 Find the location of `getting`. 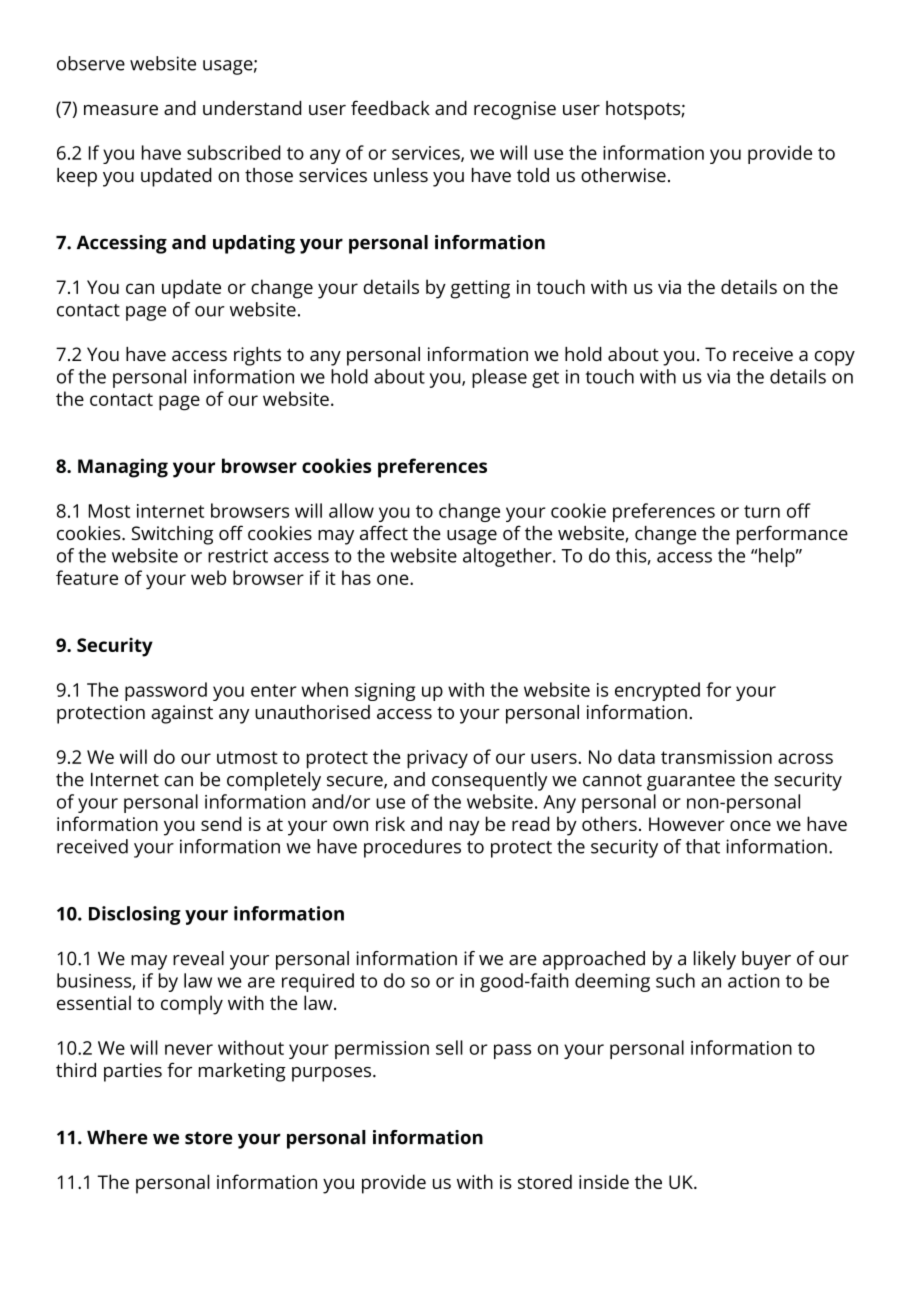

getting is located at coordinates (480, 289).
